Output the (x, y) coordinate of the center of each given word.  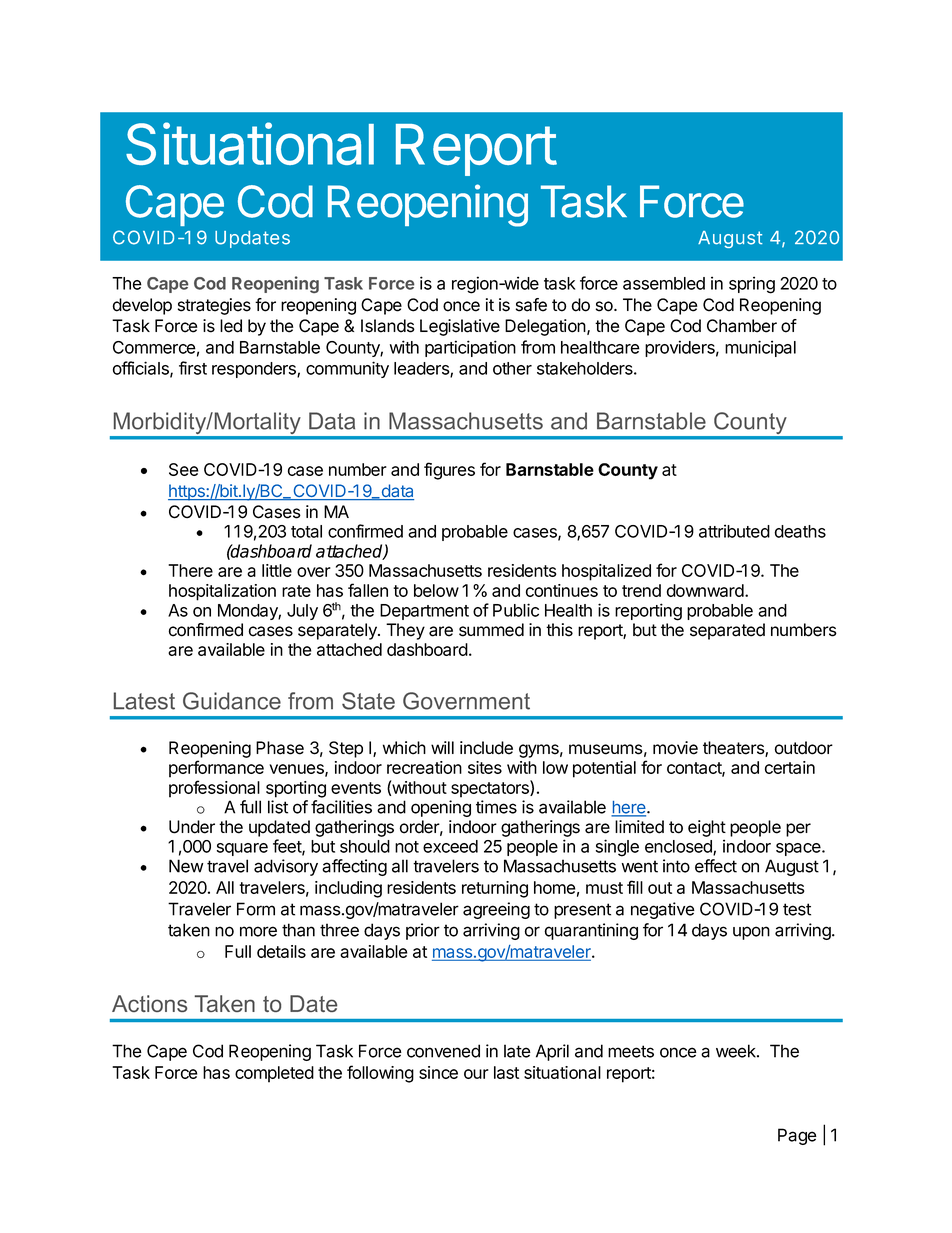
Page (797, 1136)
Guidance (232, 701)
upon (751, 933)
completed (274, 1074)
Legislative (460, 327)
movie (675, 748)
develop (142, 306)
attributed (734, 531)
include (486, 748)
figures (449, 471)
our (476, 1074)
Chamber (742, 326)
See (183, 469)
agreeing (496, 910)
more (258, 931)
